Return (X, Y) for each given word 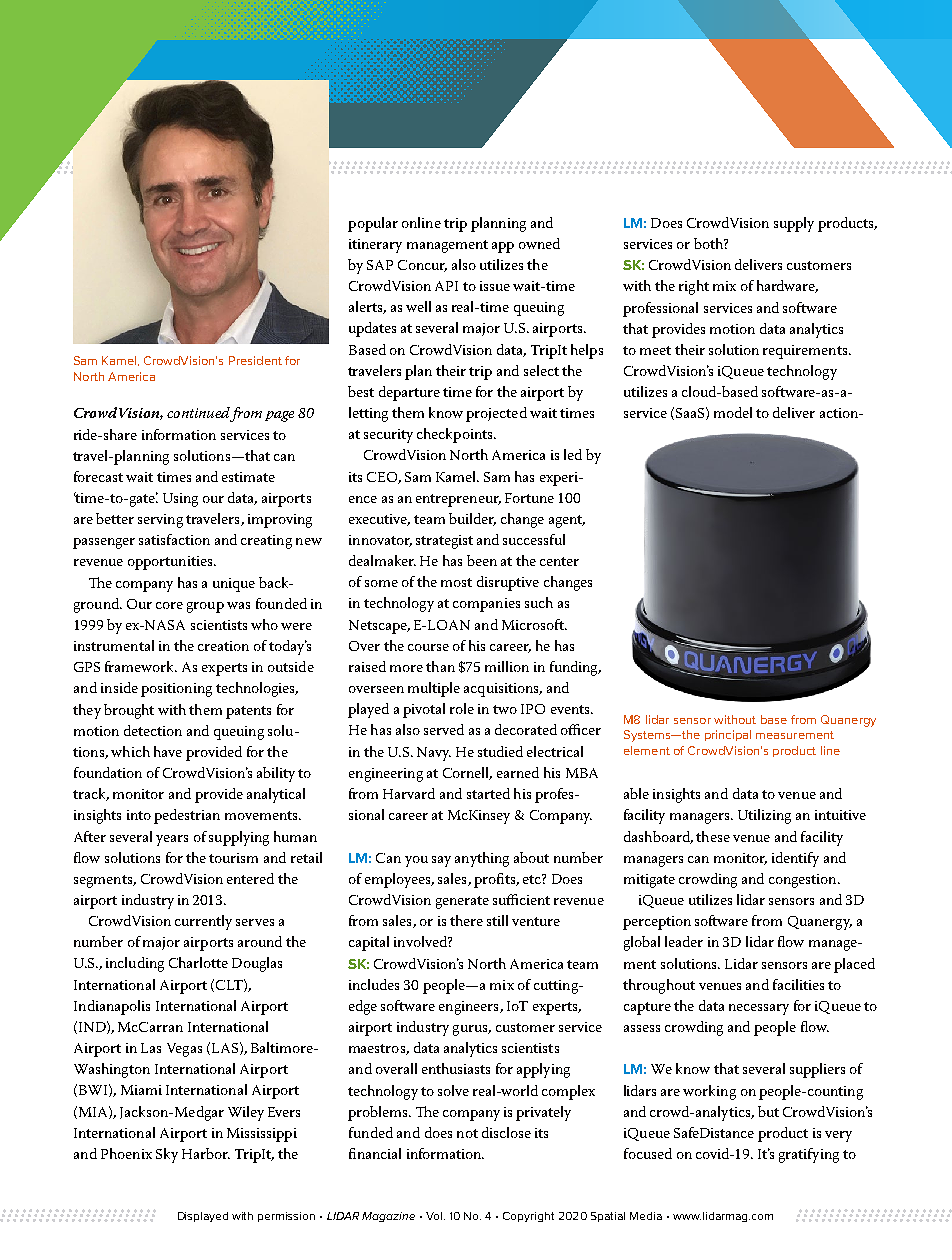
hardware (787, 286)
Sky (167, 1155)
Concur (422, 266)
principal (728, 735)
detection (153, 730)
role (462, 708)
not (467, 1133)
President (255, 360)
